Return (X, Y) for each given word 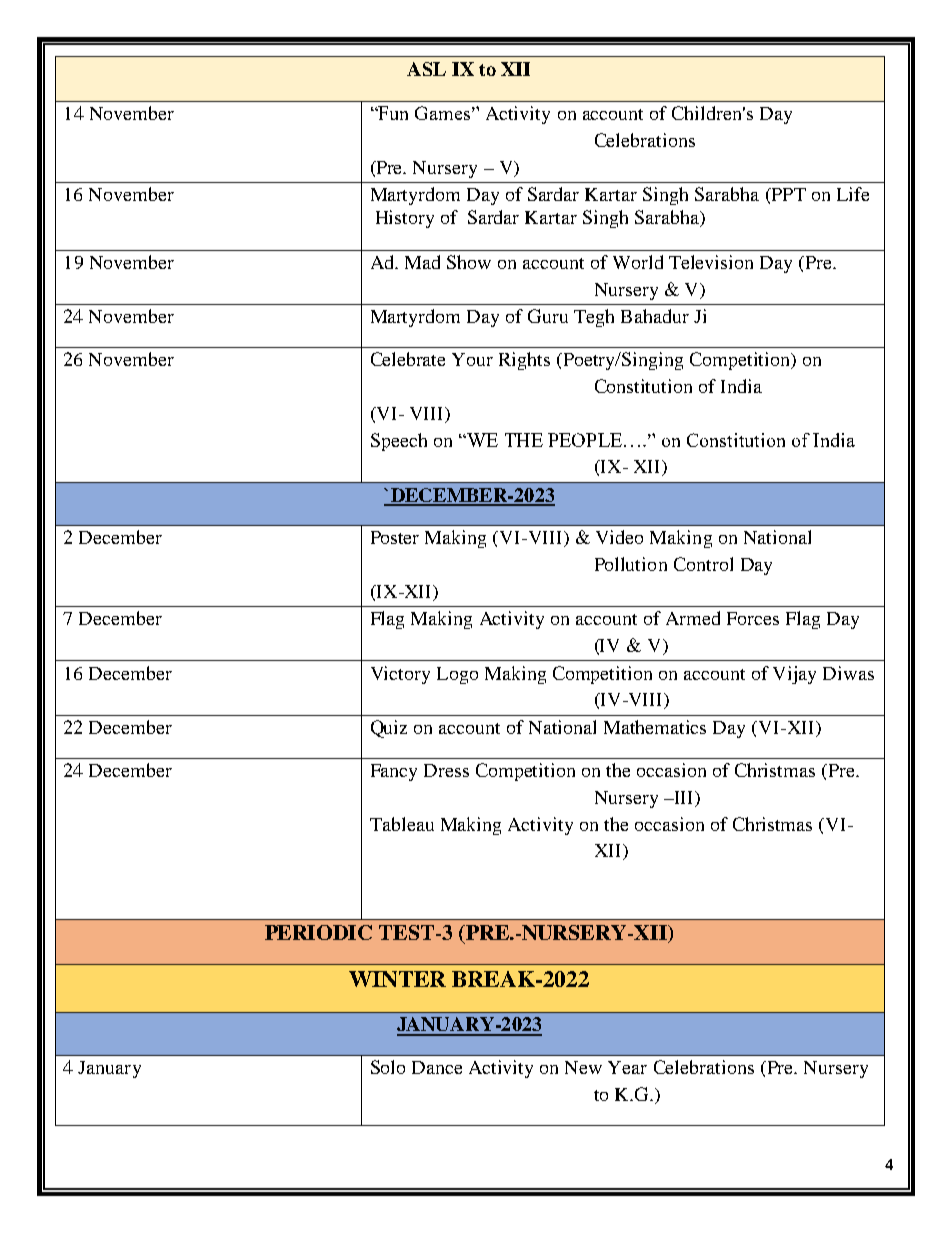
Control (703, 564)
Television (711, 262)
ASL (426, 69)
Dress (446, 770)
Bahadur (655, 316)
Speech (399, 442)
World (638, 262)
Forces (753, 618)
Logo (457, 675)
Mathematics (655, 727)
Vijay (794, 675)
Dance (437, 1067)
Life (853, 194)
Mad (422, 262)
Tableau (402, 824)
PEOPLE (585, 440)
